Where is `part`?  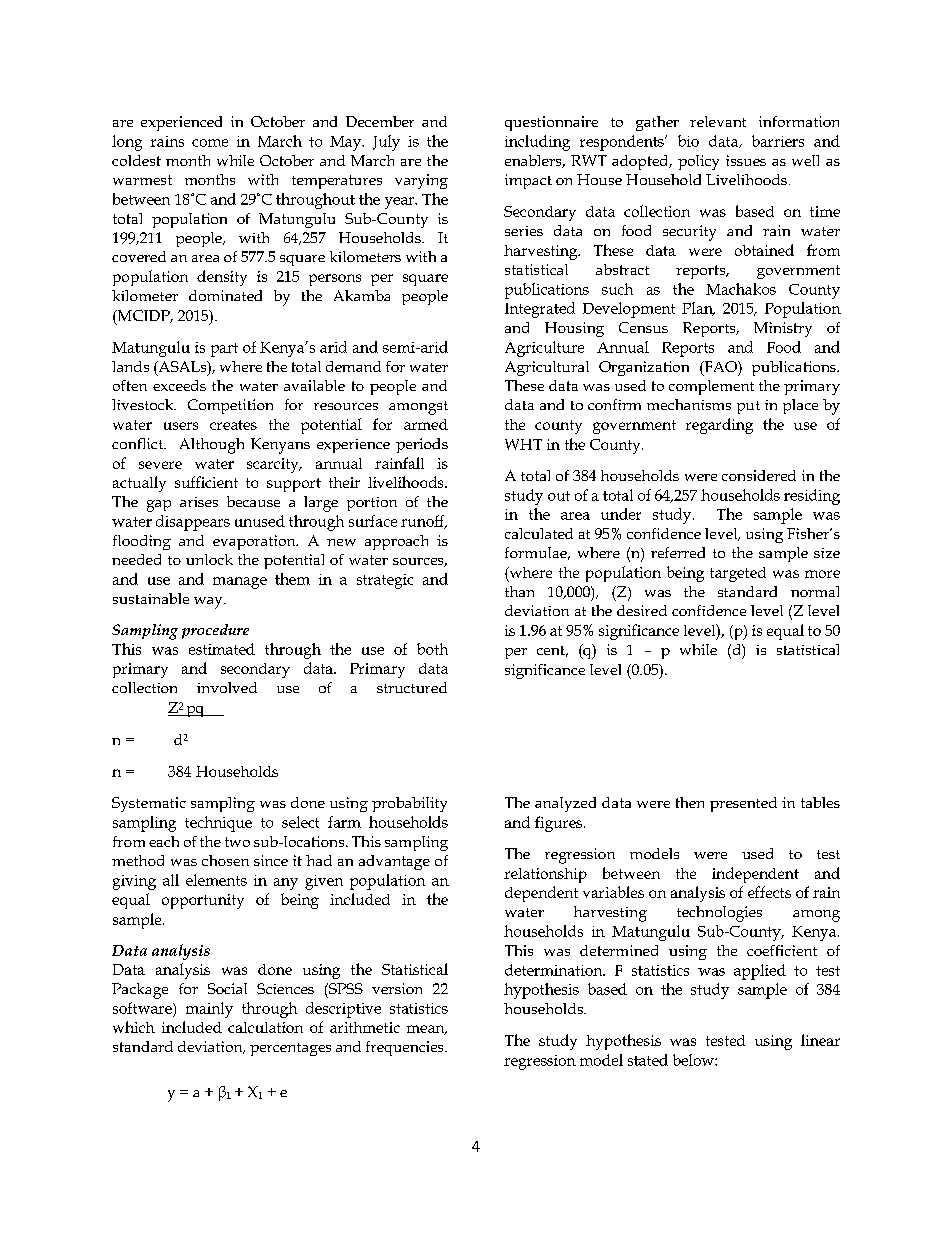 part is located at coordinates (224, 350).
